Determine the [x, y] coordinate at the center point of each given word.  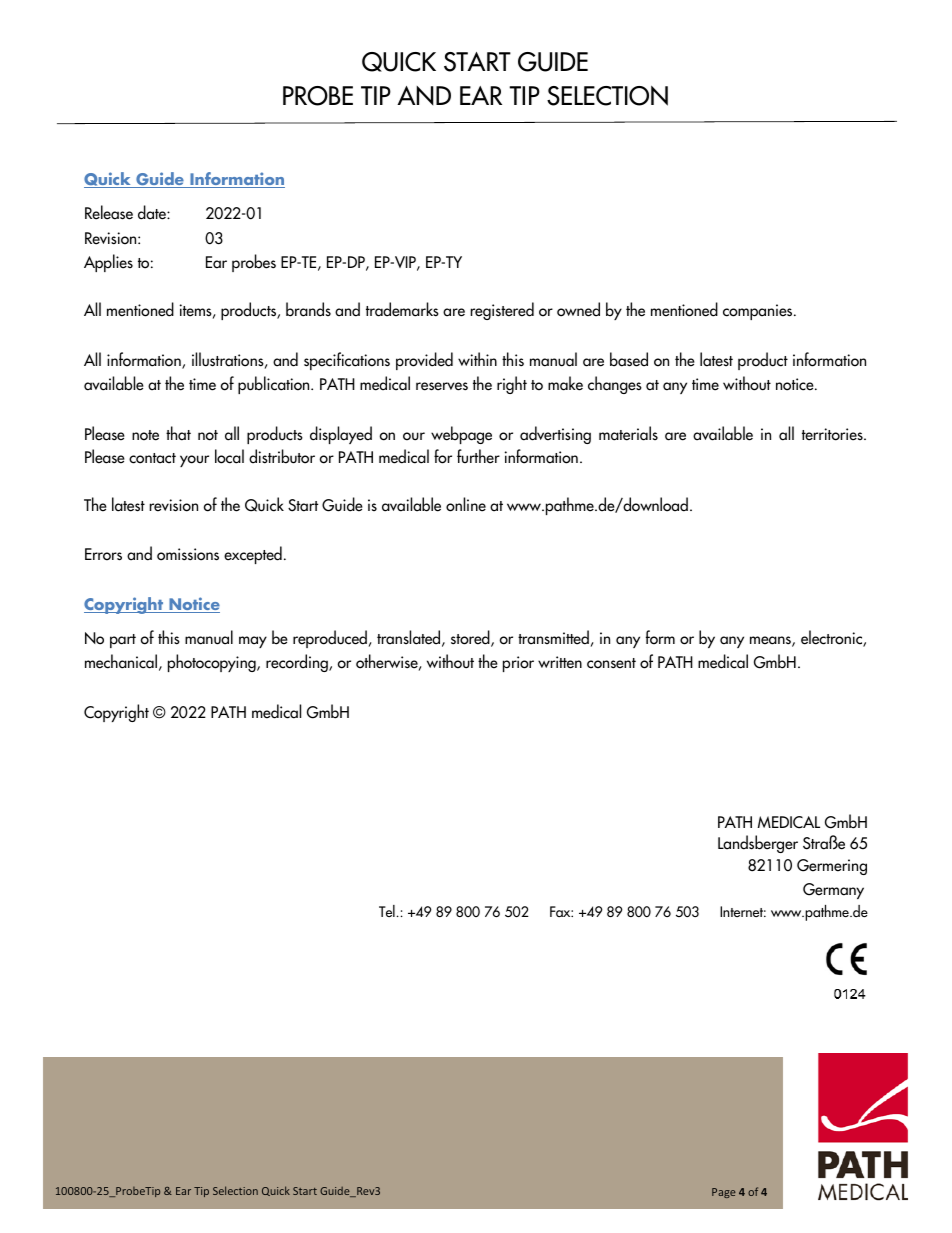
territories [833, 434]
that [178, 433]
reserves [442, 386]
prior [518, 664]
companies [759, 312]
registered [502, 311]
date [153, 212]
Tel [387, 911]
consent [611, 663]
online [466, 504]
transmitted [553, 637]
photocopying [213, 663]
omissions [188, 554]
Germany [833, 891]
